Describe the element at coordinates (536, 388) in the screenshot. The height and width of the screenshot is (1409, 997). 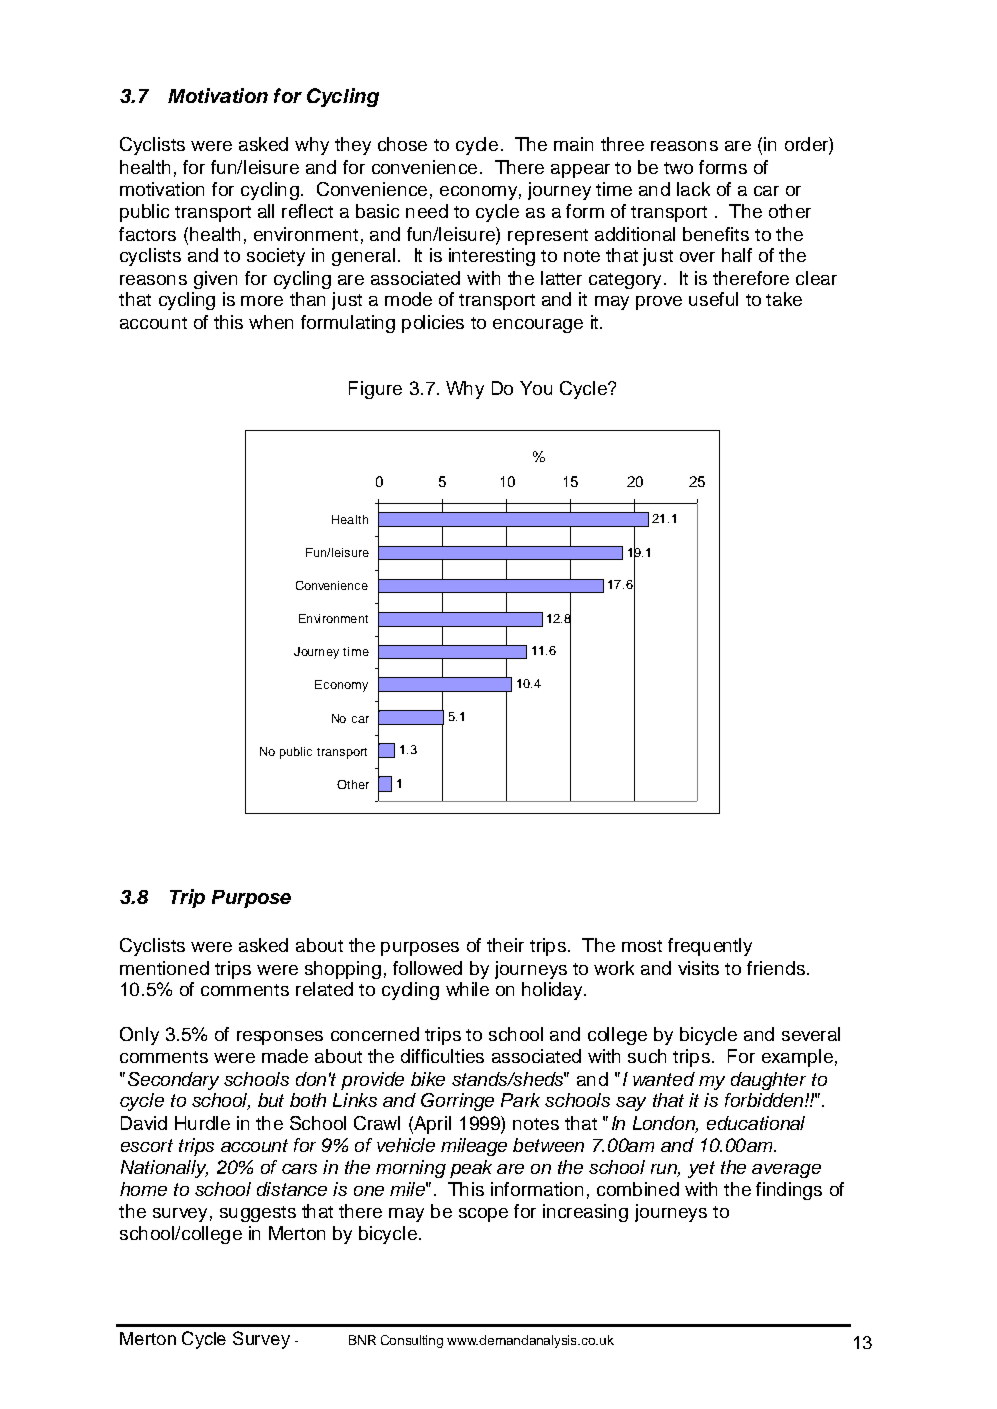
I see `You` at that location.
